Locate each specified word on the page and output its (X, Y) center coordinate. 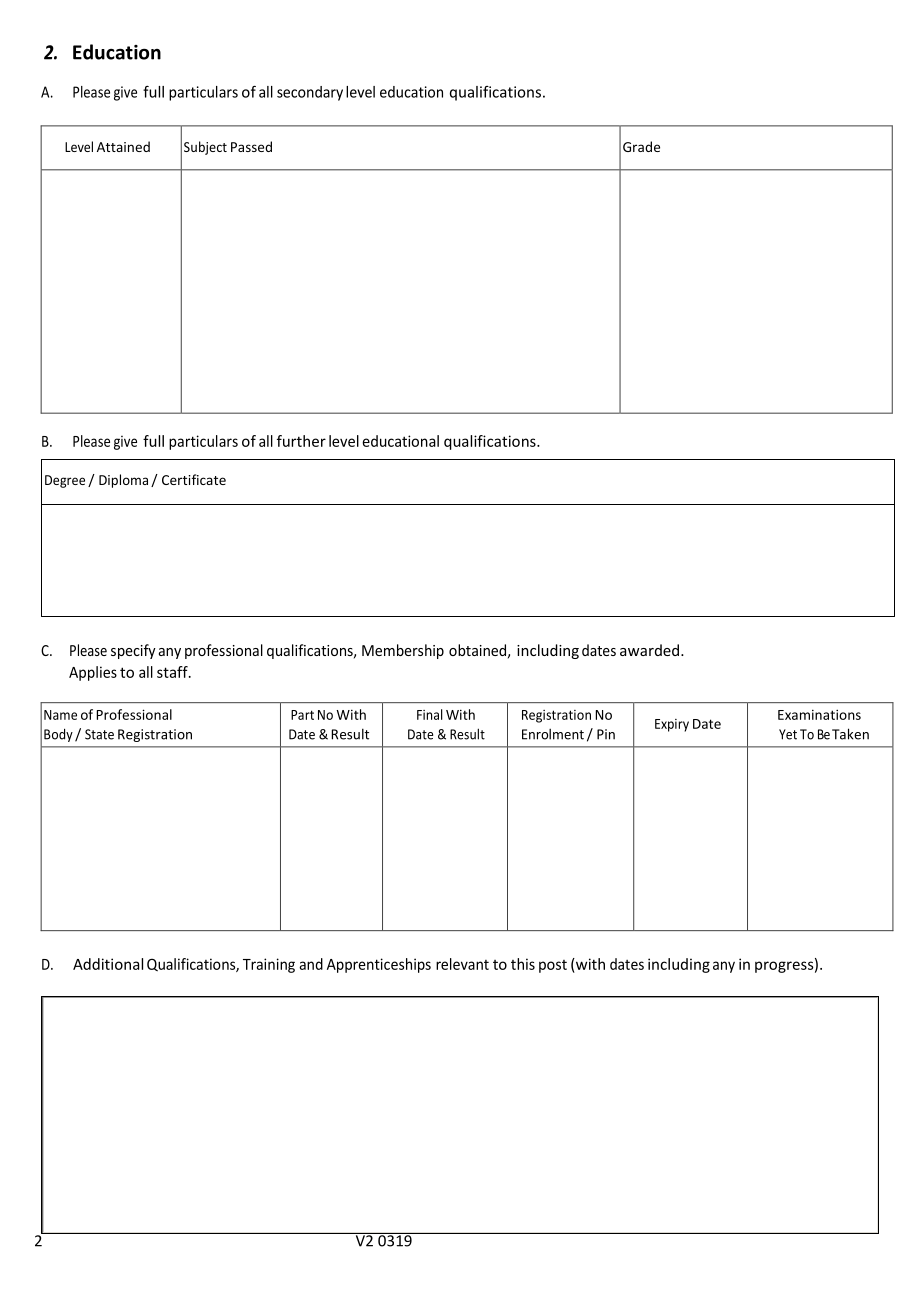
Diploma (123, 481)
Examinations (819, 714)
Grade (641, 146)
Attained (123, 146)
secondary (310, 93)
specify (133, 651)
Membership (403, 651)
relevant (462, 964)
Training (269, 965)
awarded (651, 650)
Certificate (194, 479)
